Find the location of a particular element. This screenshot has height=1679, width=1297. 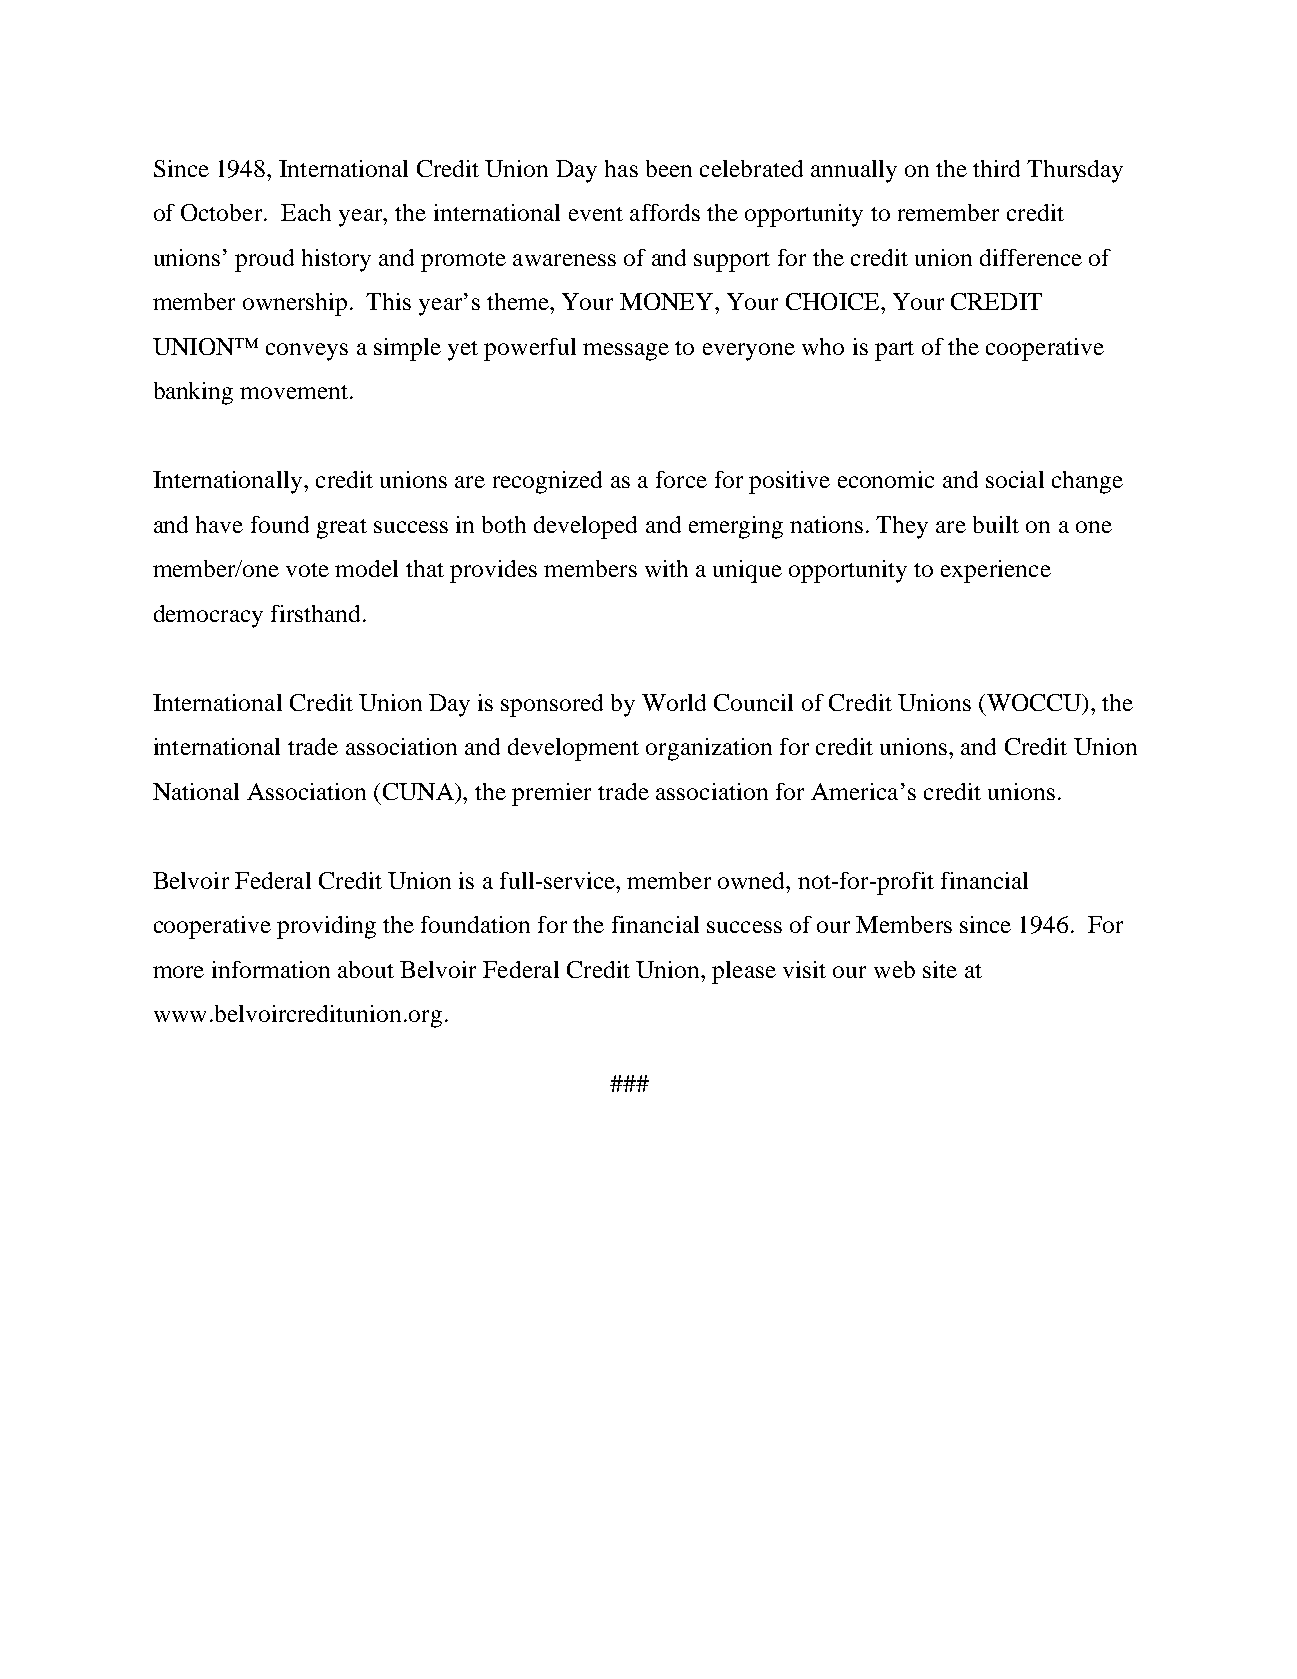

experience is located at coordinates (996, 571).
